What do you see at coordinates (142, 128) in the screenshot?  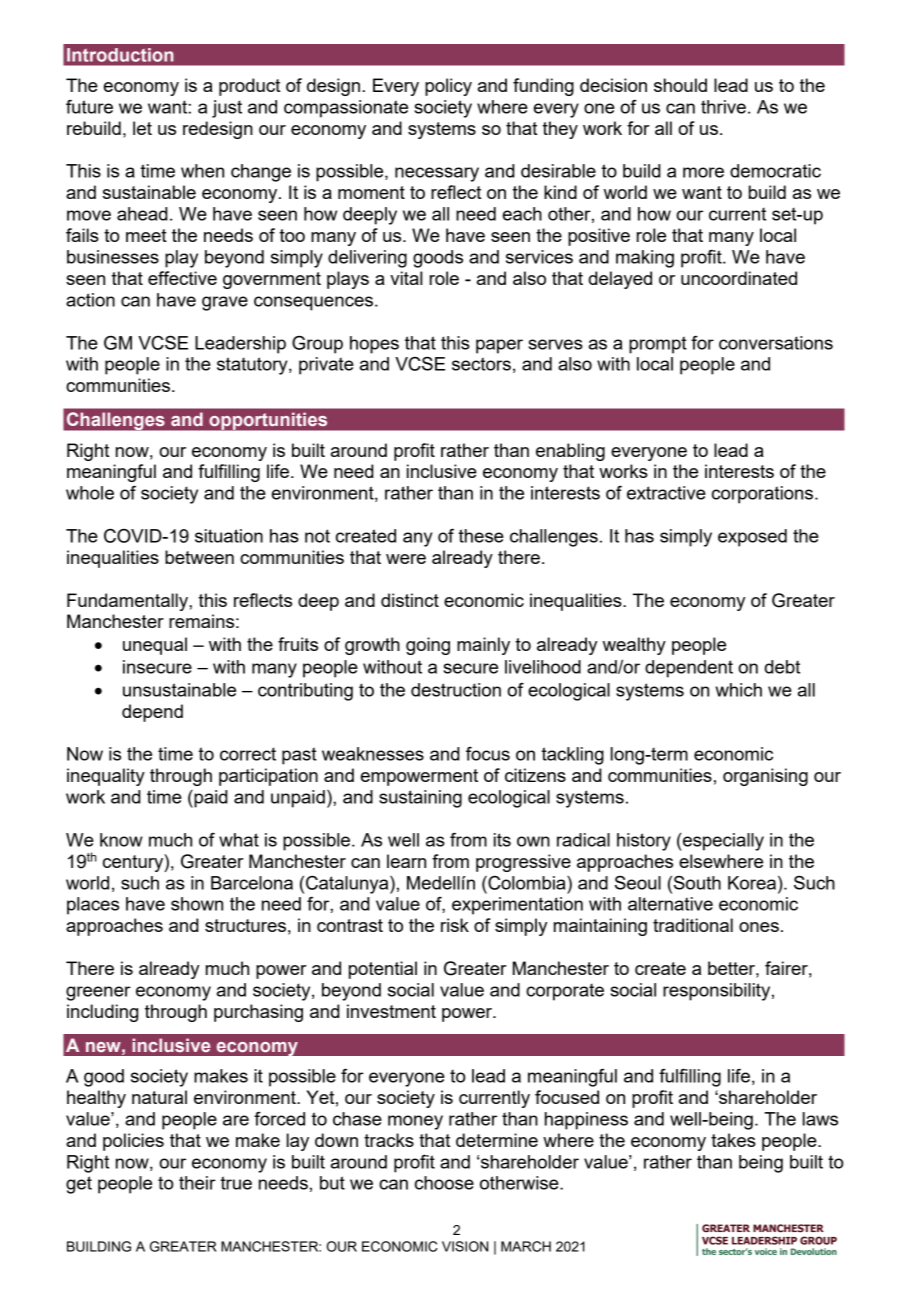 I see `let` at bounding box center [142, 128].
